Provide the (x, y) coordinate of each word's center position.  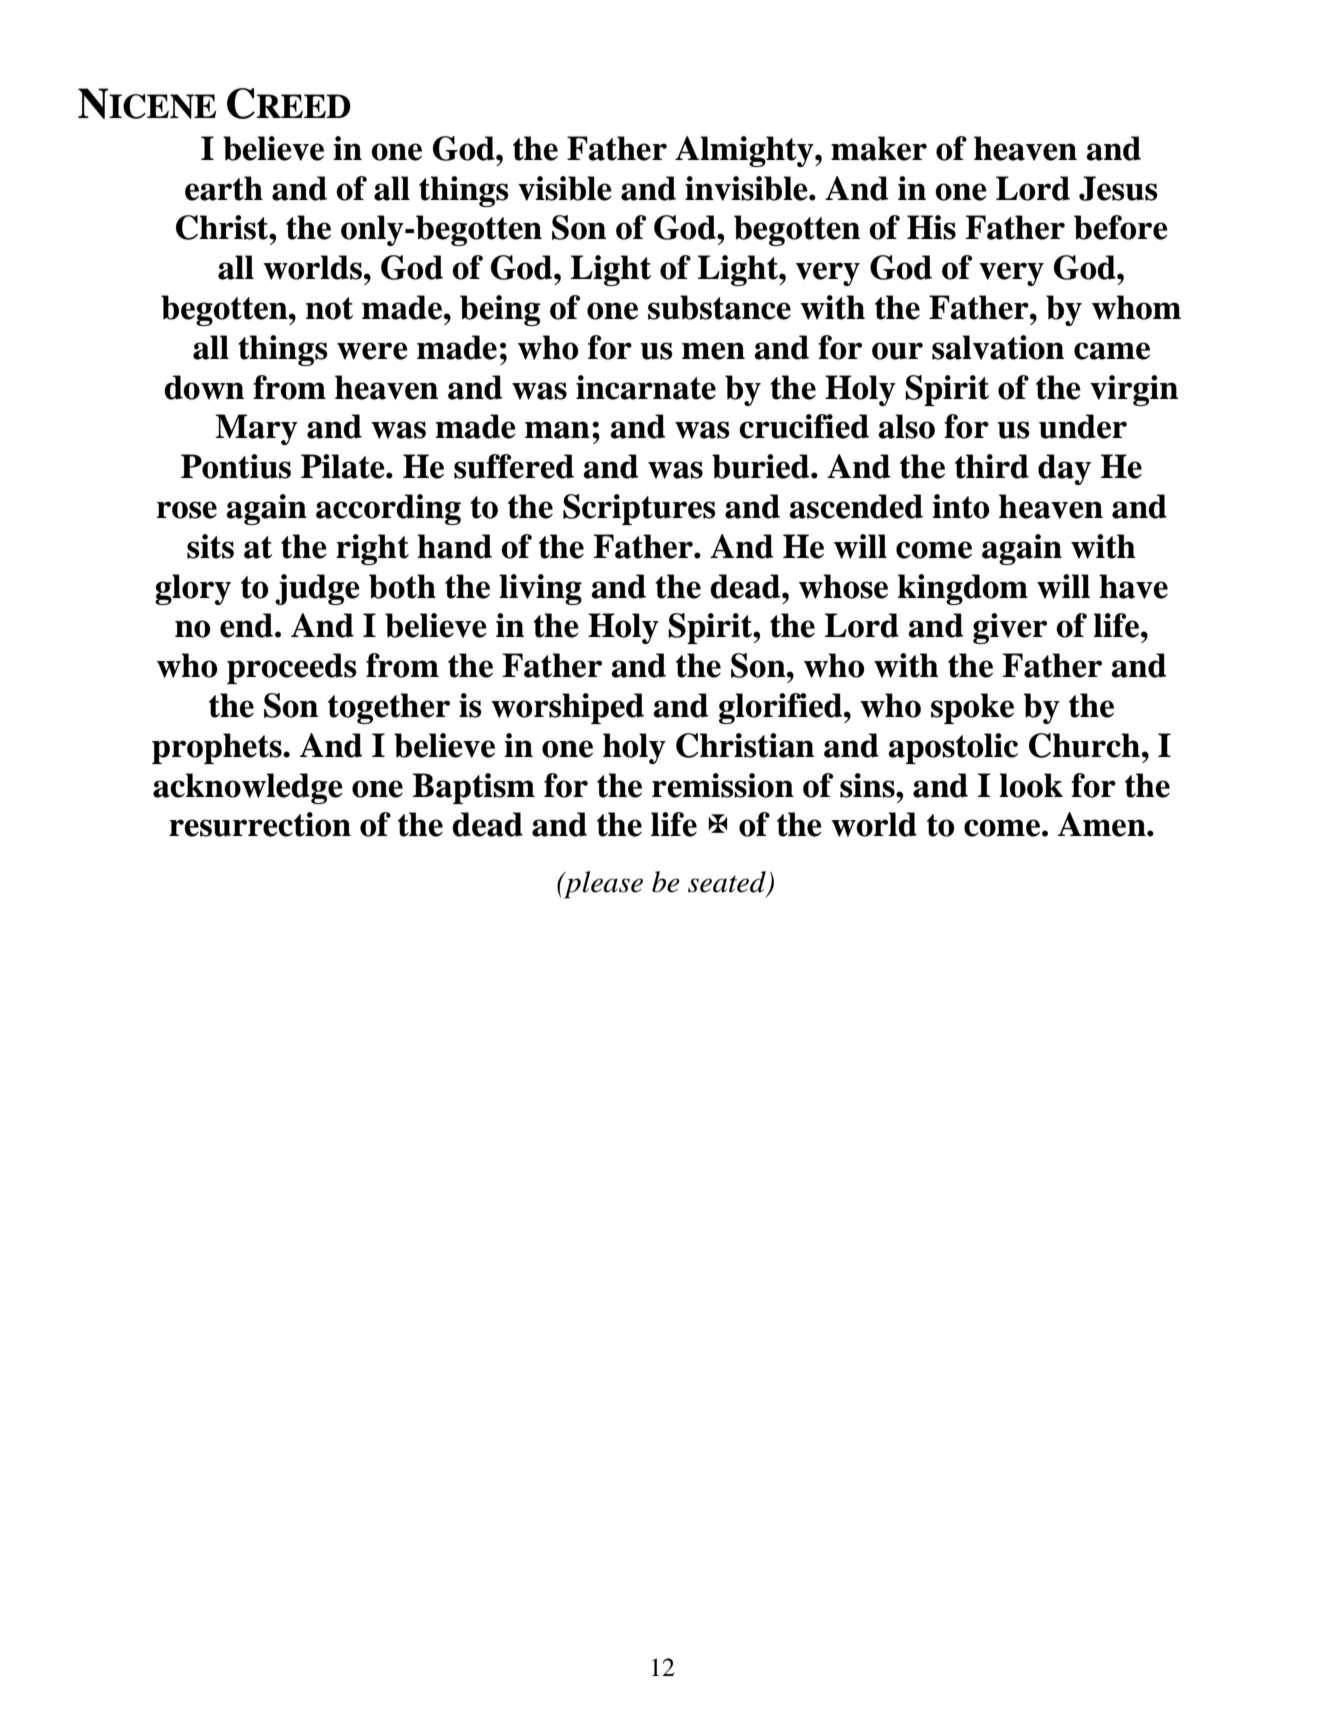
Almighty (745, 151)
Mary (256, 429)
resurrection (260, 824)
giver (1010, 628)
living (540, 589)
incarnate (646, 387)
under (1083, 426)
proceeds (292, 668)
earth (224, 188)
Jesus (1118, 188)
